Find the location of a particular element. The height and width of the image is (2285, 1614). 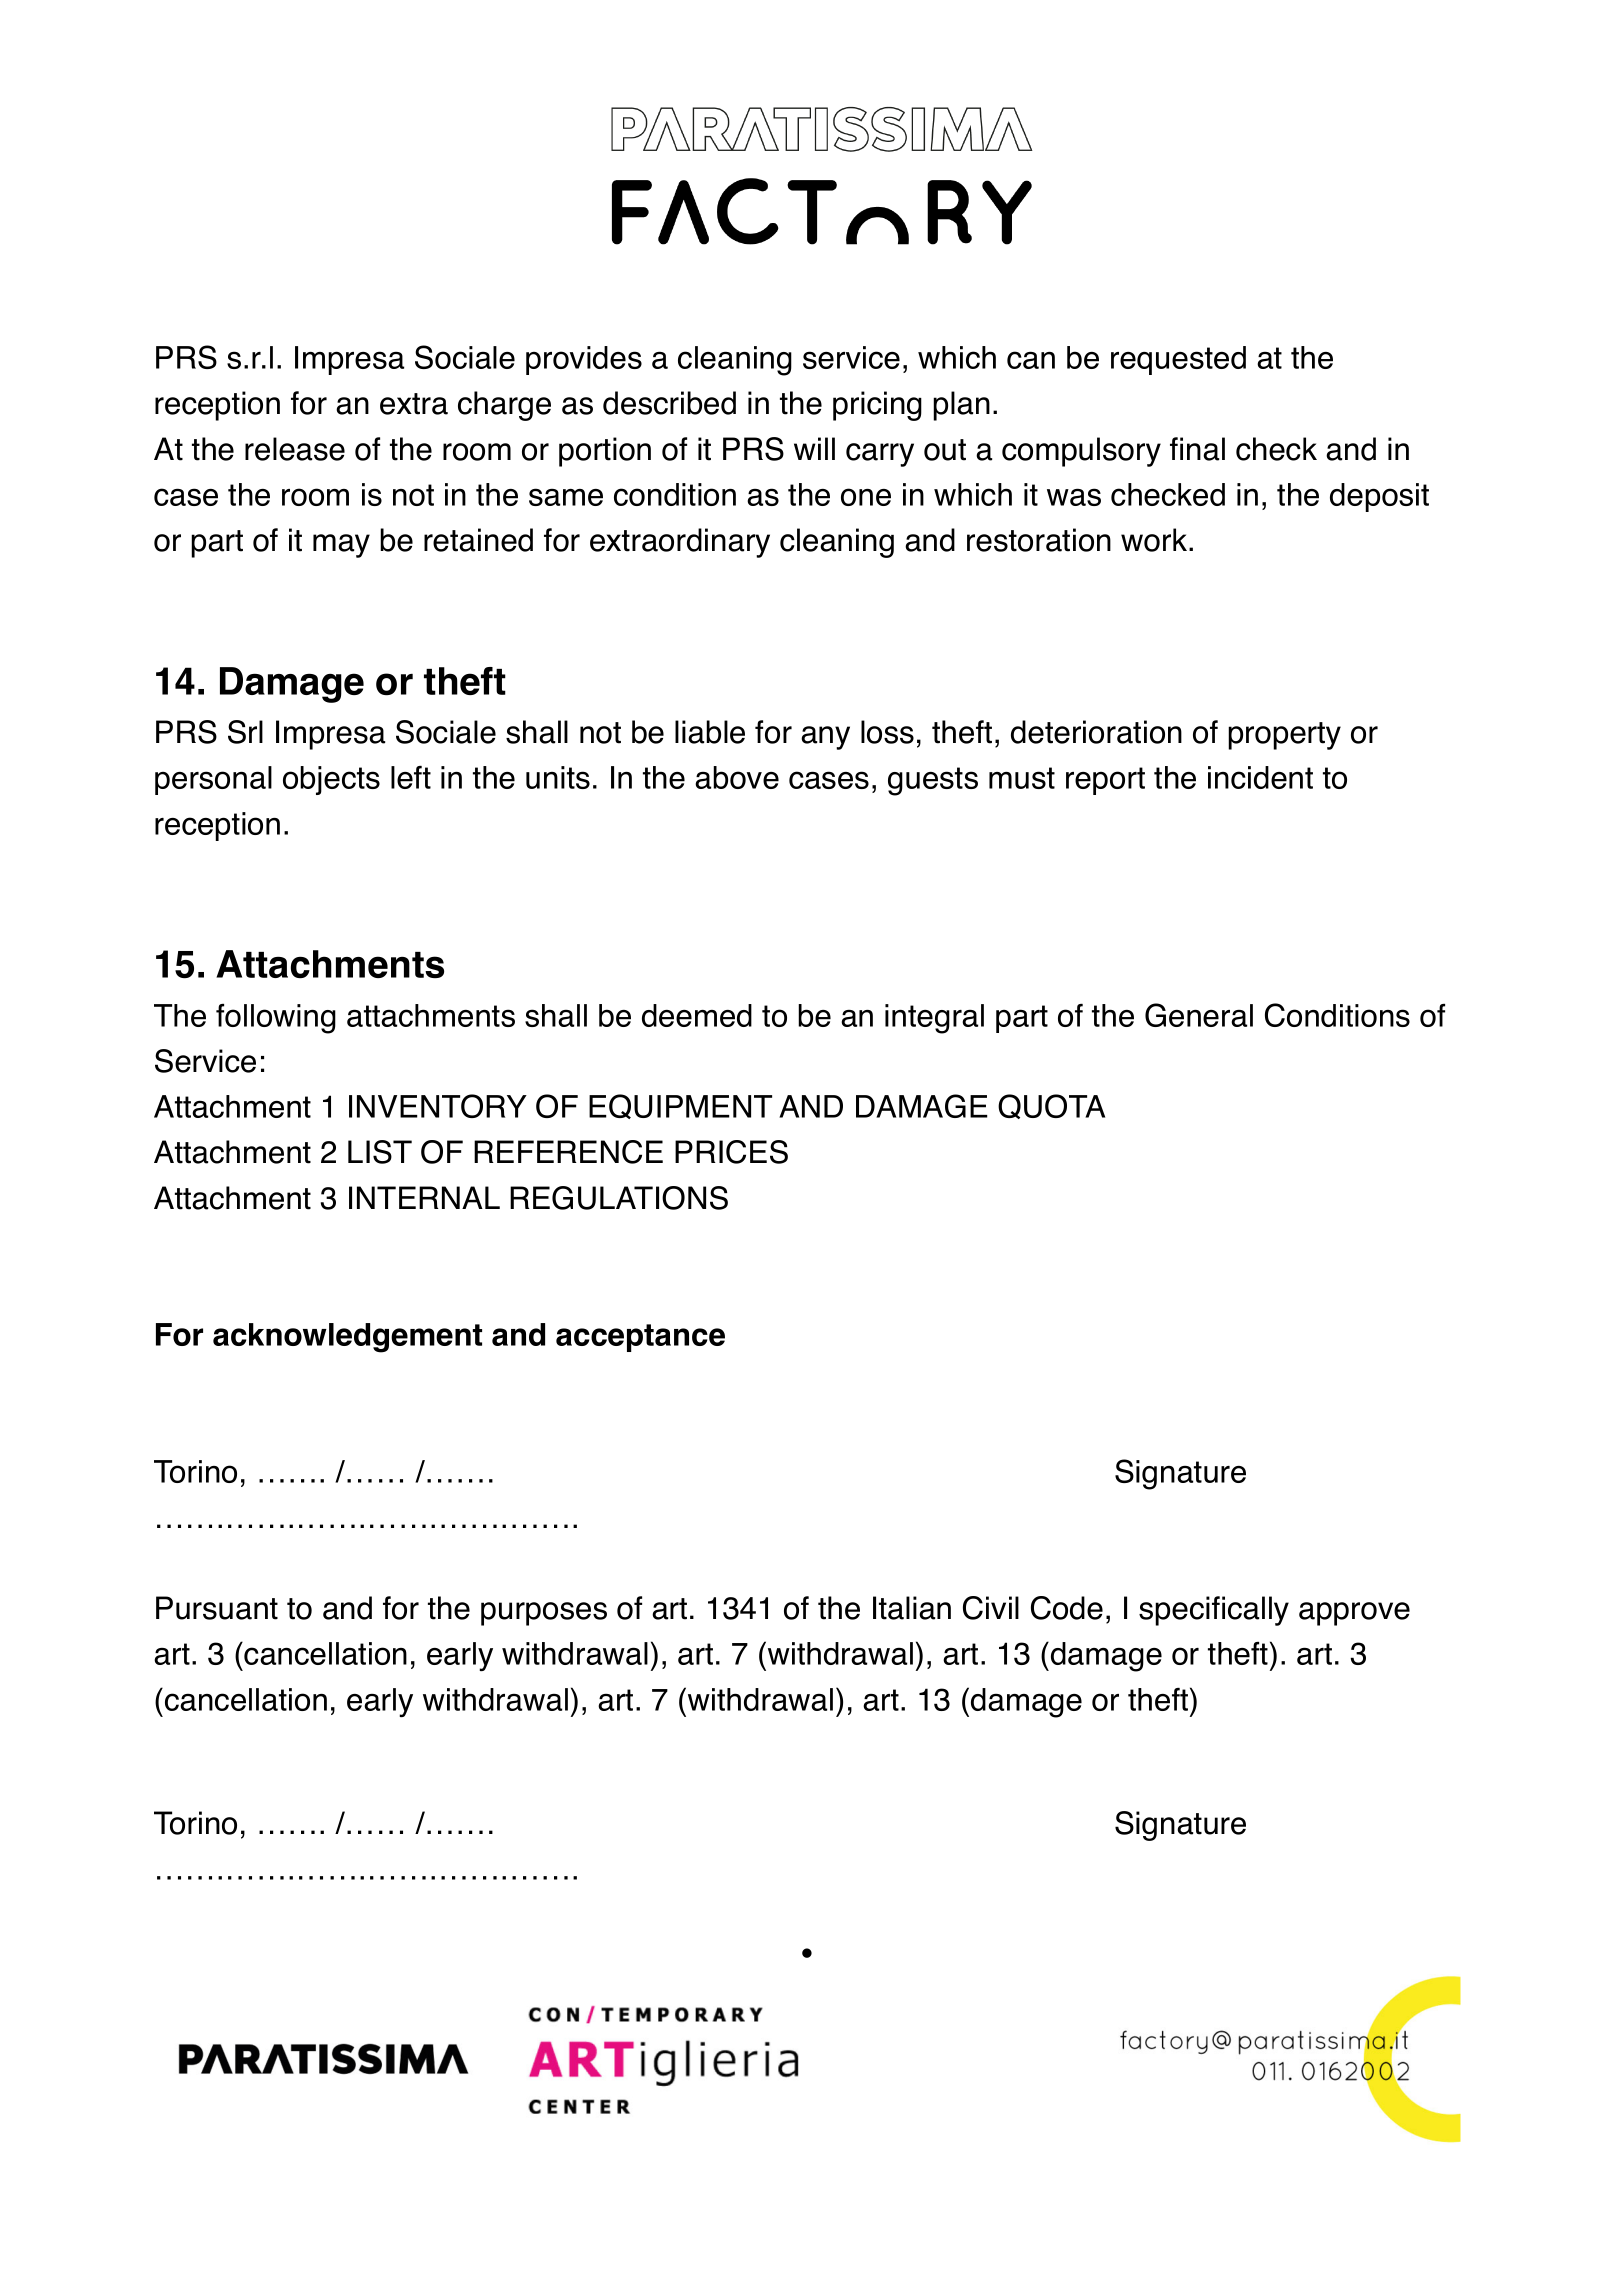

property is located at coordinates (1284, 736).
